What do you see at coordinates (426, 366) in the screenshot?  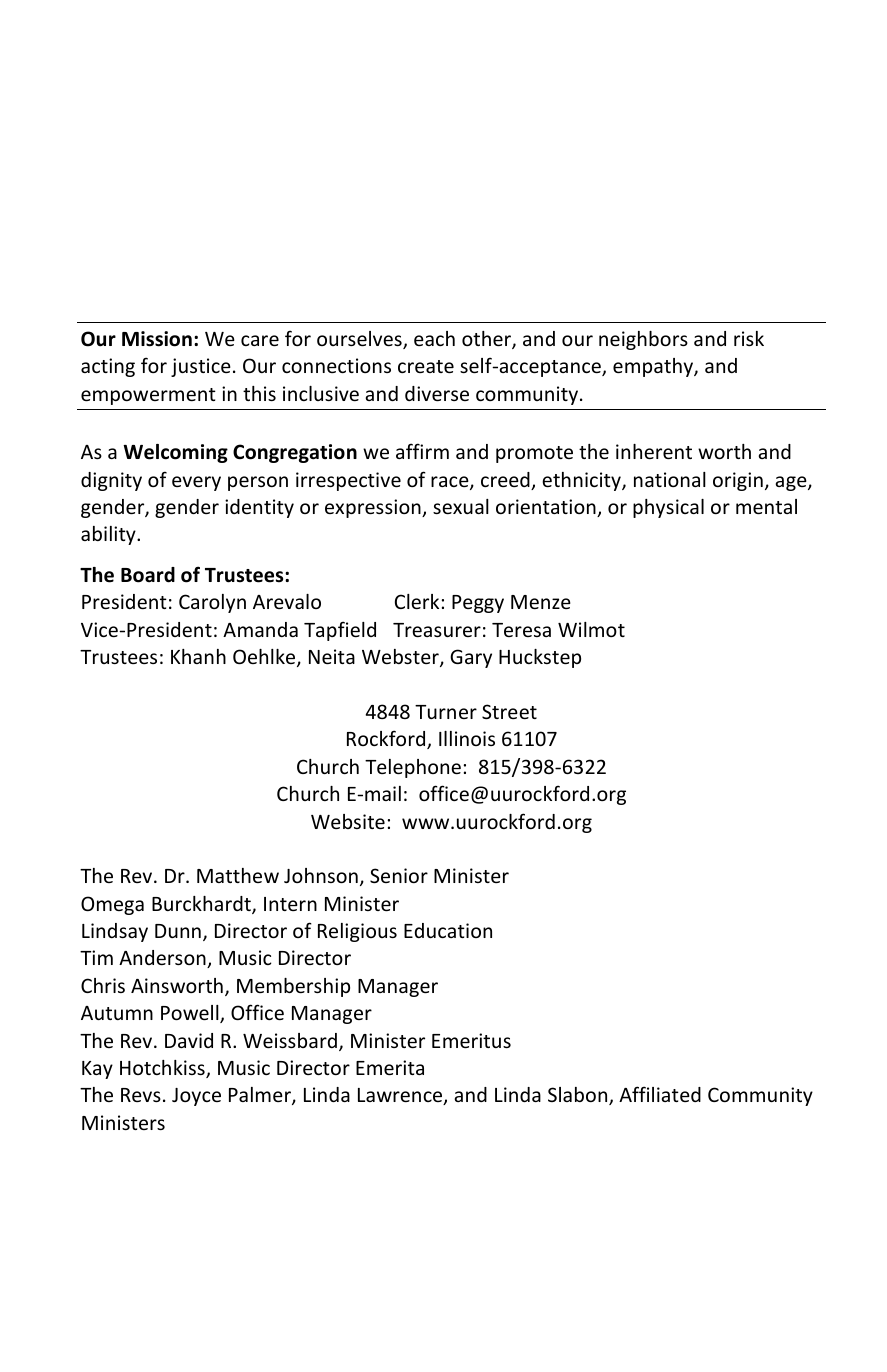 I see `create` at bounding box center [426, 366].
